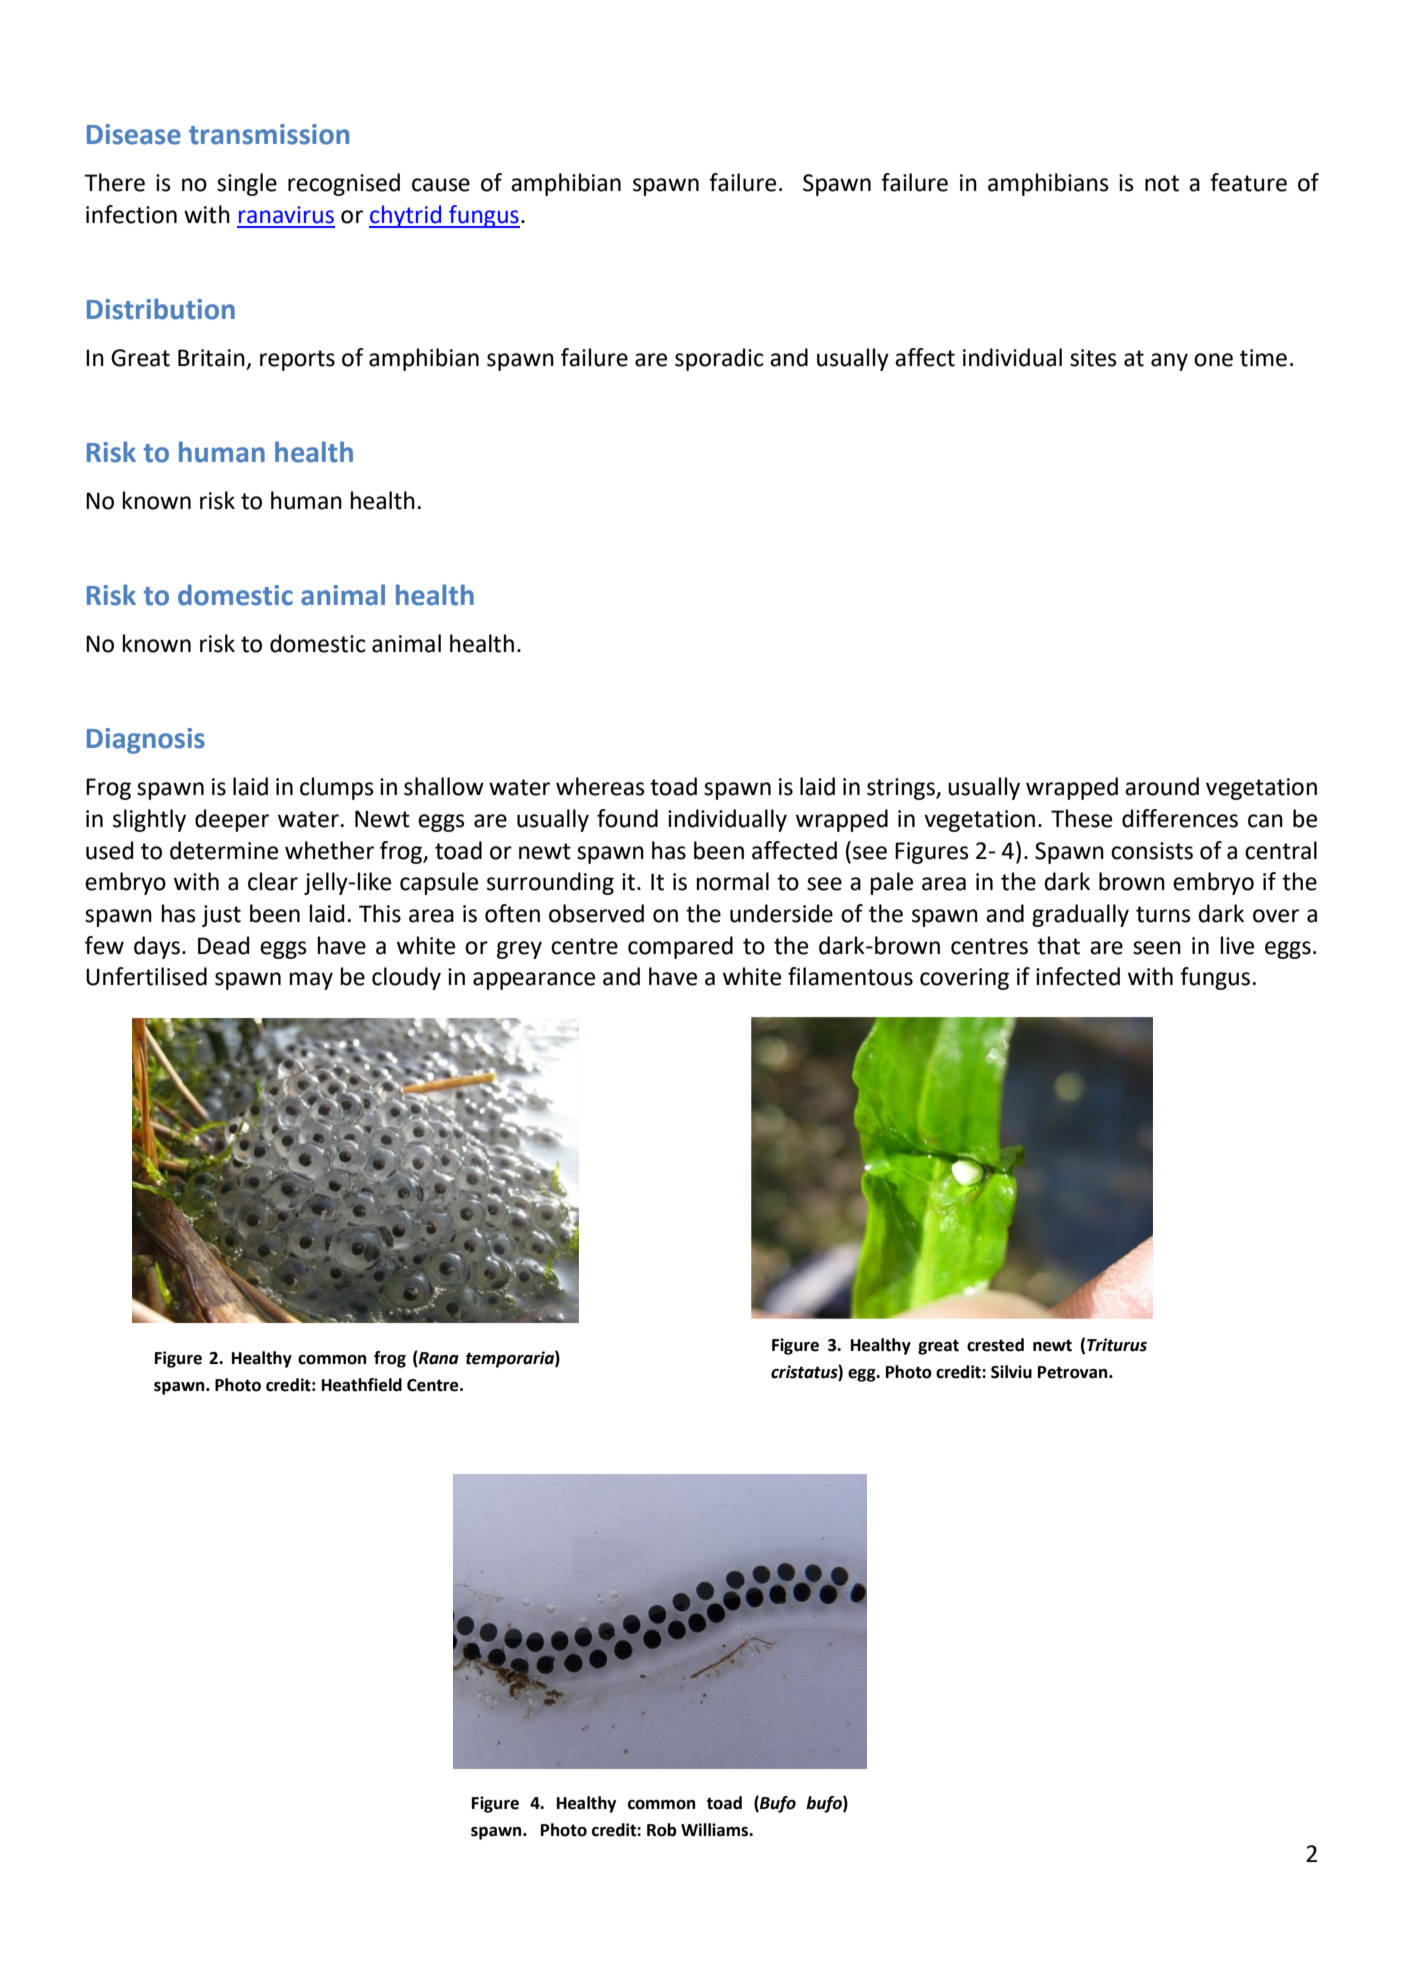  Describe the element at coordinates (600, 786) in the image. I see `whereas` at that location.
